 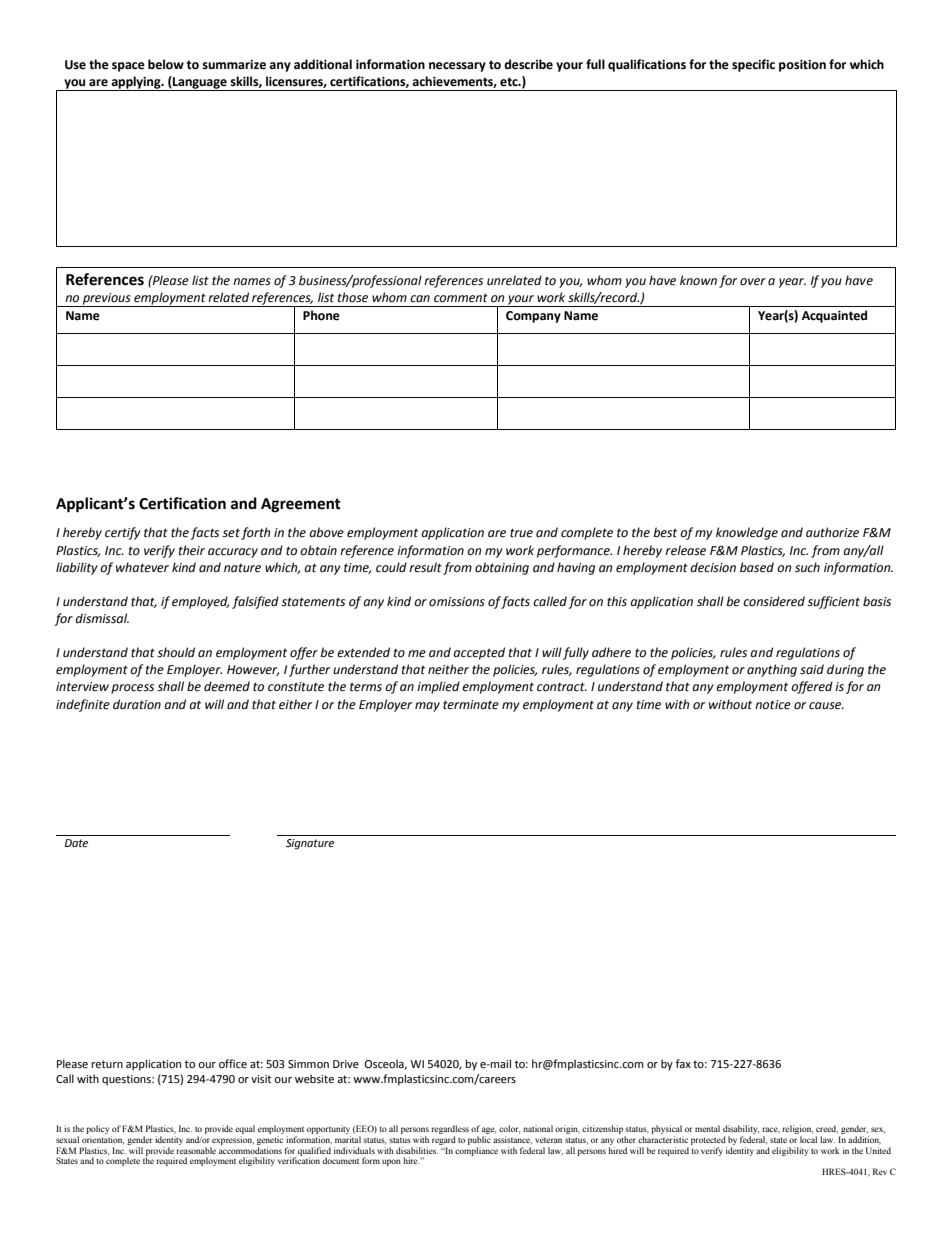 What do you see at coordinates (457, 67) in the screenshot?
I see `necessary` at bounding box center [457, 67].
